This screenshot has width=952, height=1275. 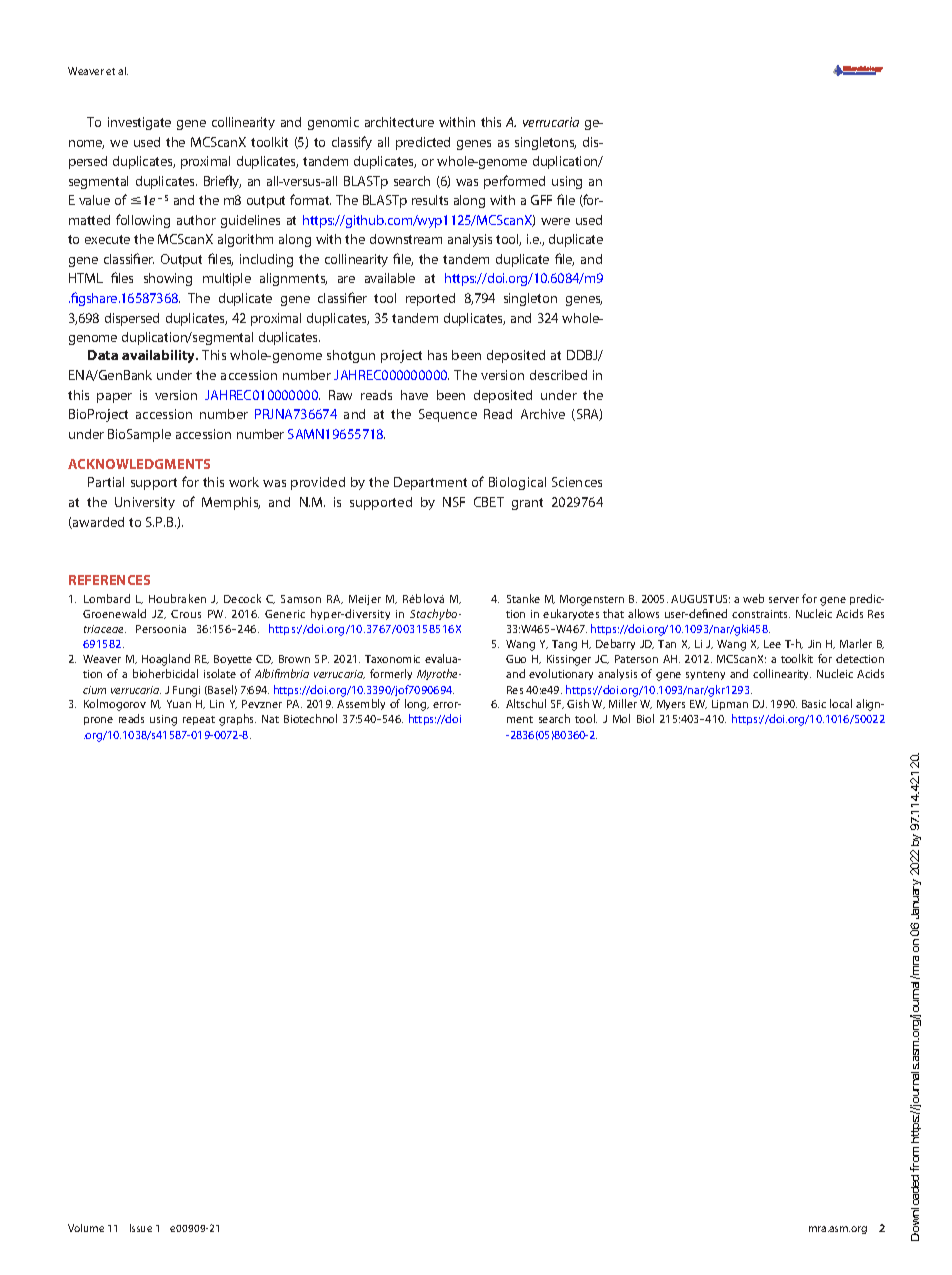 I want to click on investigate, so click(x=139, y=123).
